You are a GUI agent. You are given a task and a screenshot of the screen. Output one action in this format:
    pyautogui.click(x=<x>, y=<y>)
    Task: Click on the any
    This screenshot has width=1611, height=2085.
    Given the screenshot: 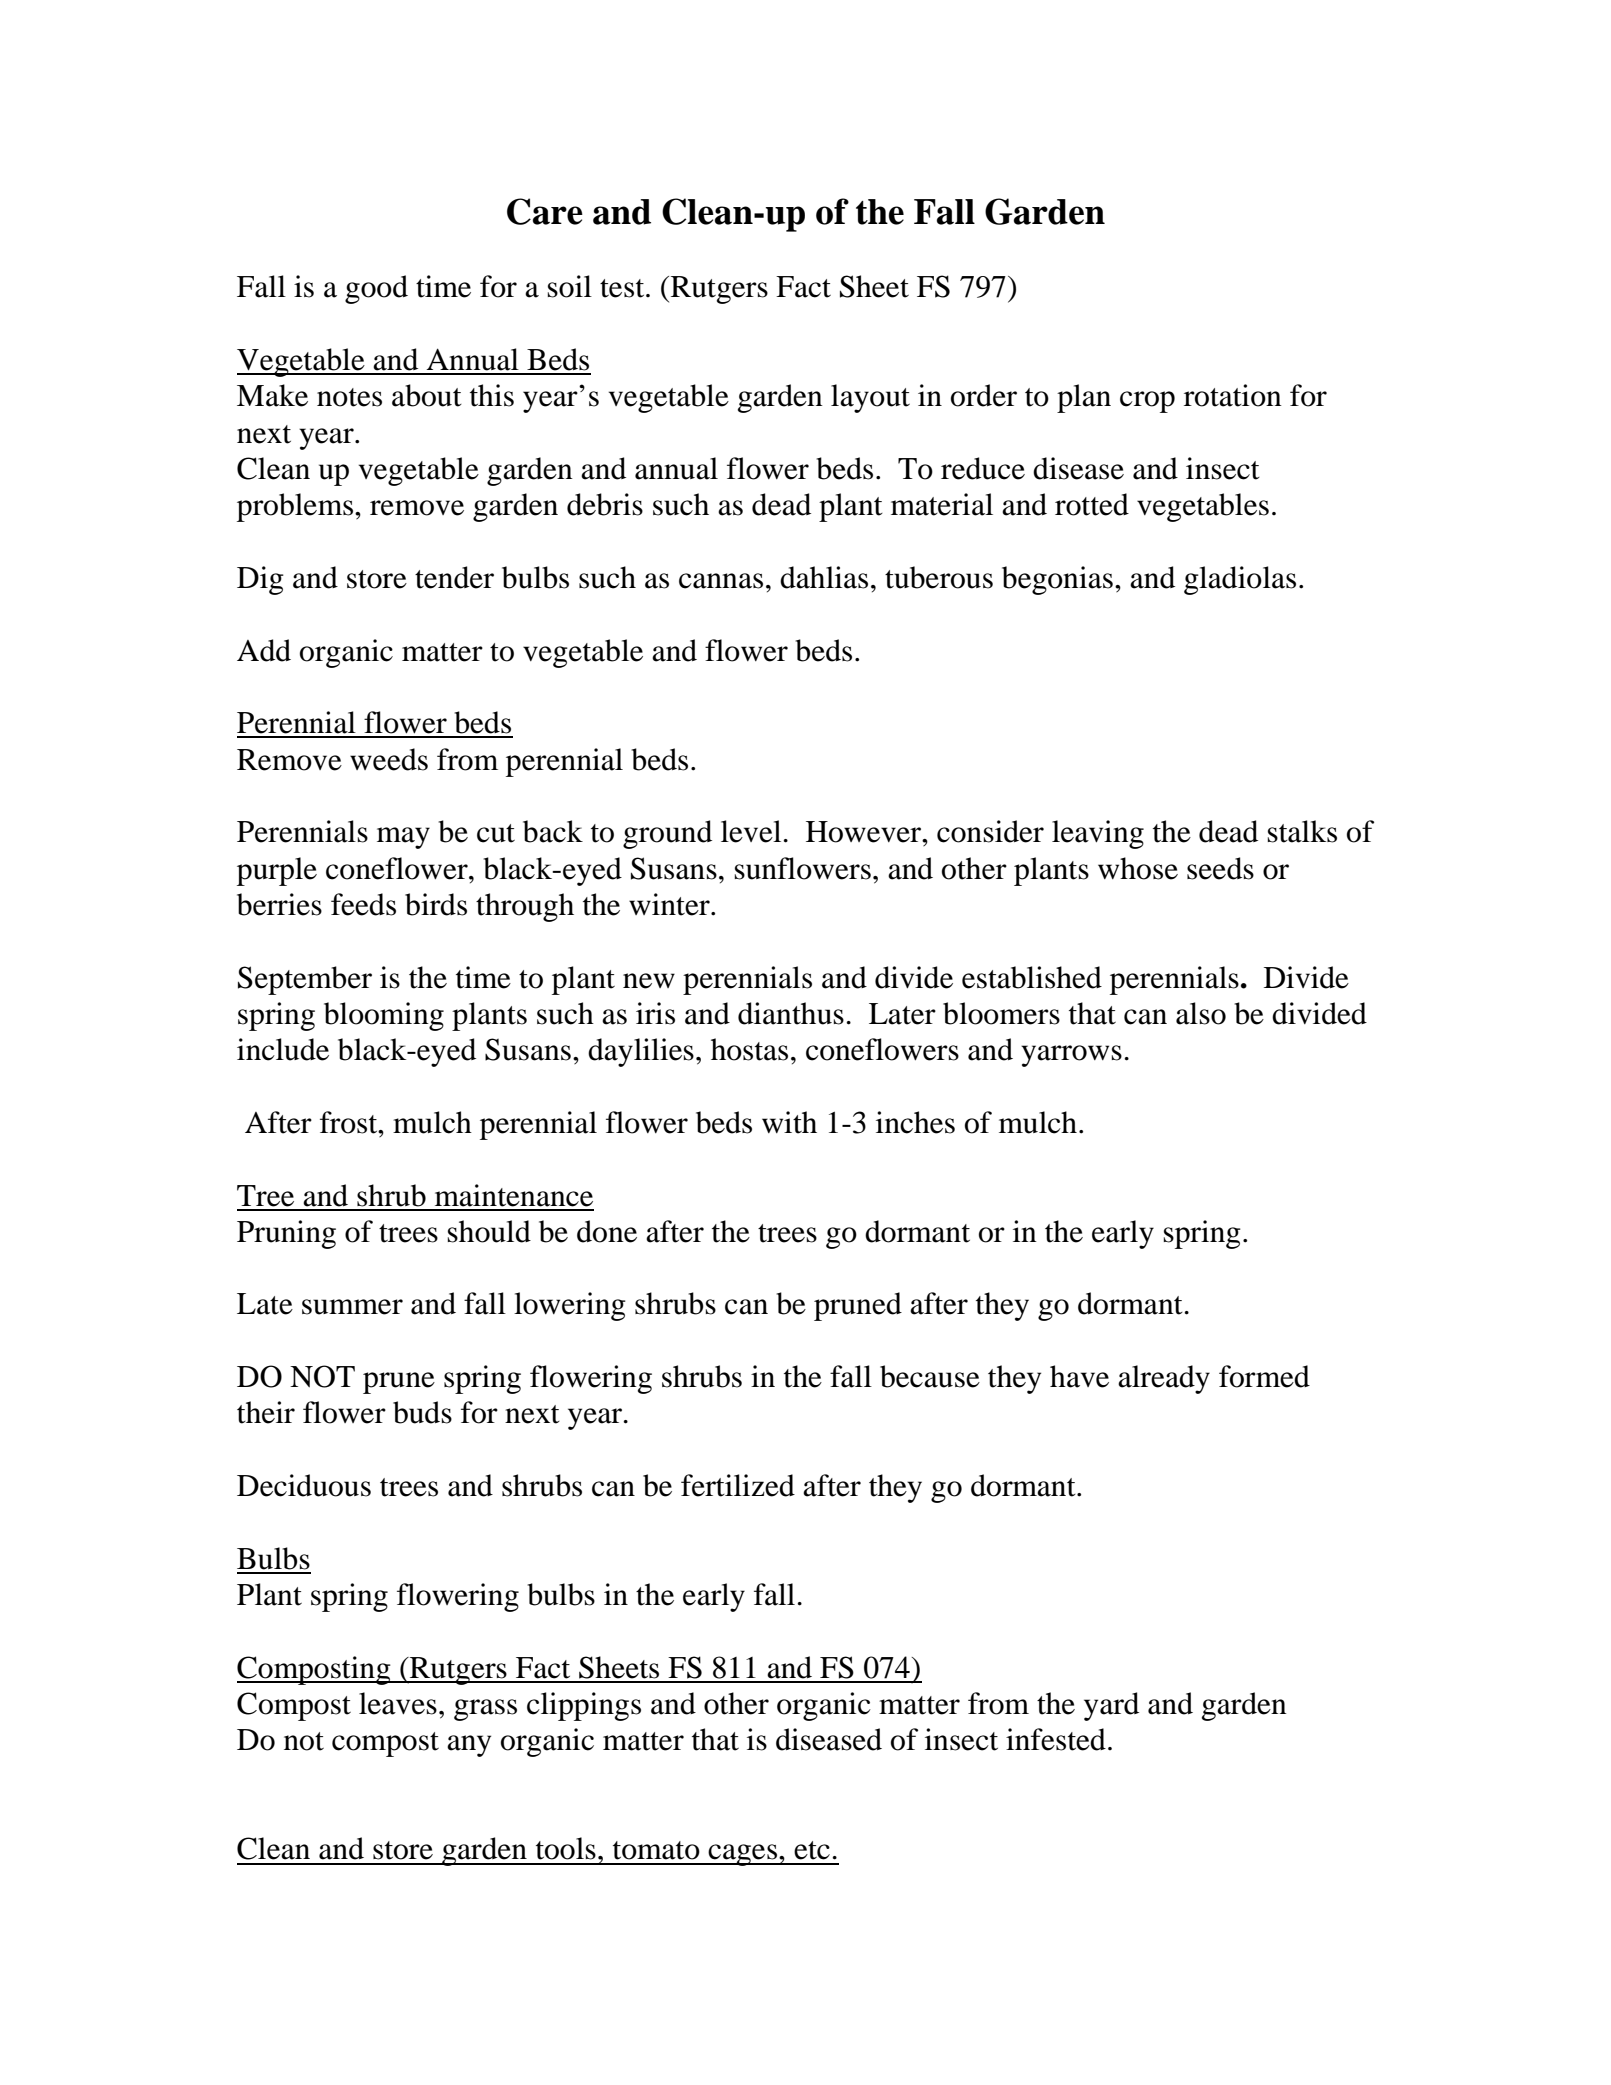 What is the action you would take?
    pyautogui.click(x=469, y=1746)
